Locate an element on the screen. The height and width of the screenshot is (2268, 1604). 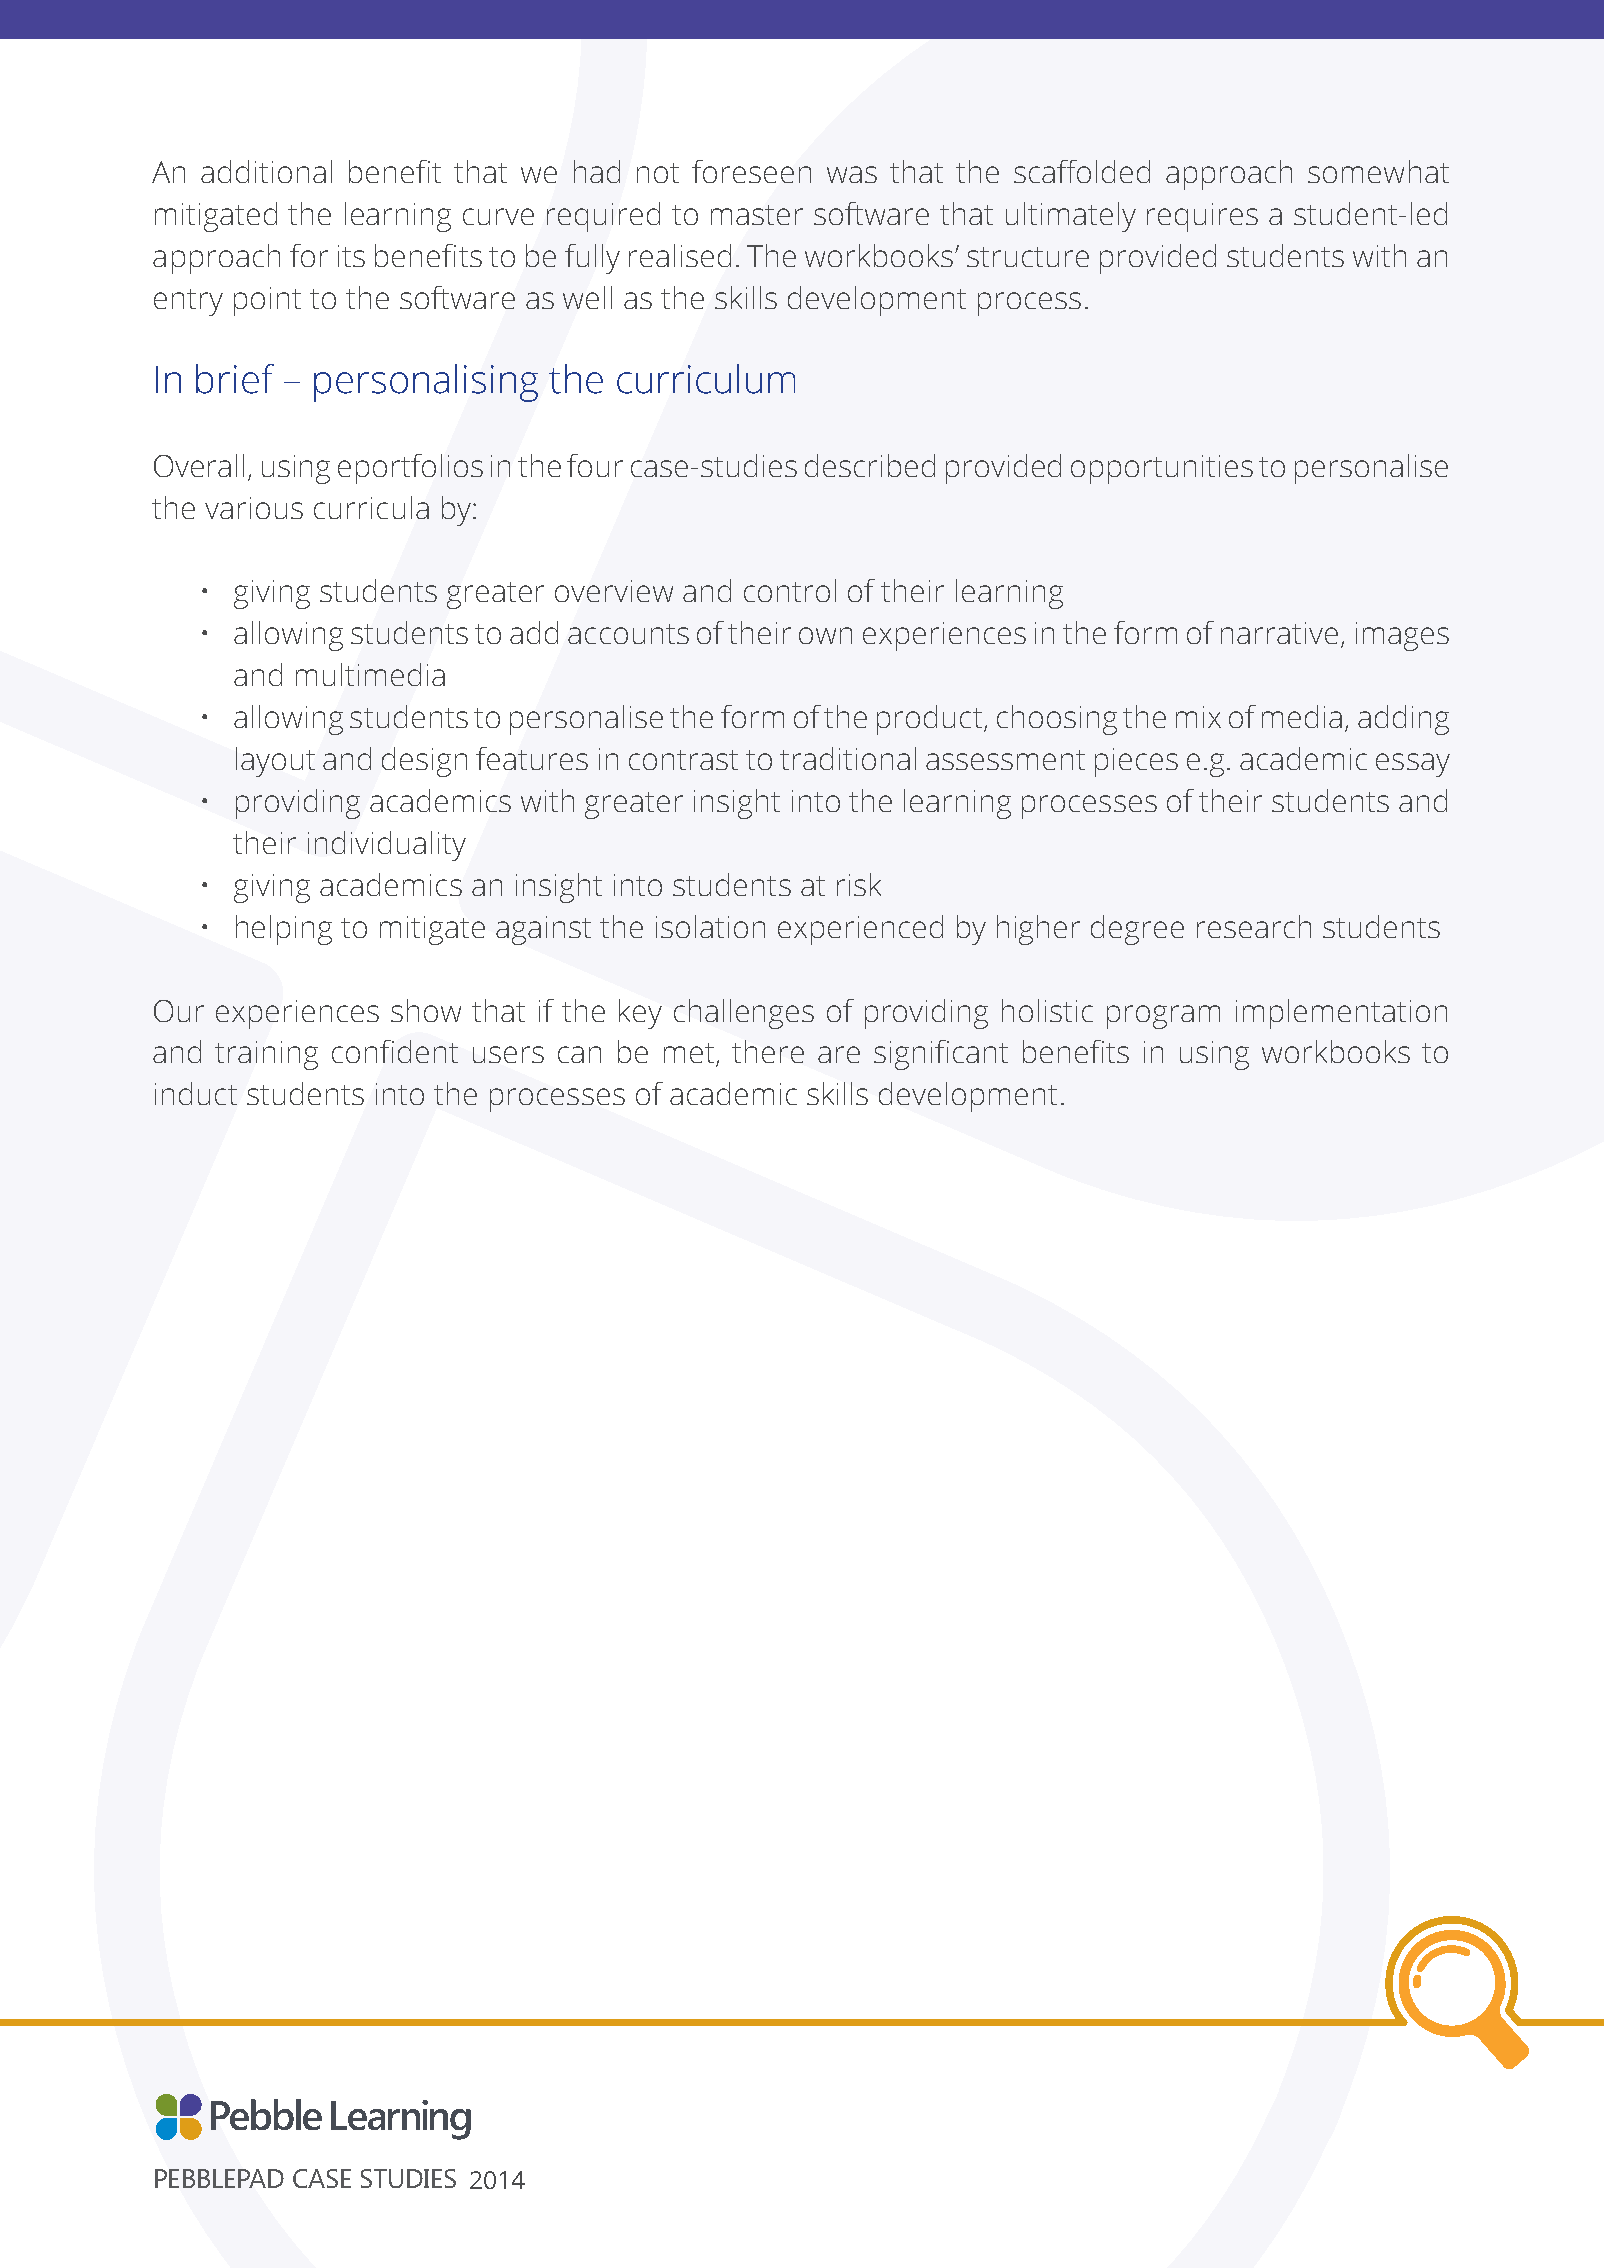
master is located at coordinates (757, 215).
